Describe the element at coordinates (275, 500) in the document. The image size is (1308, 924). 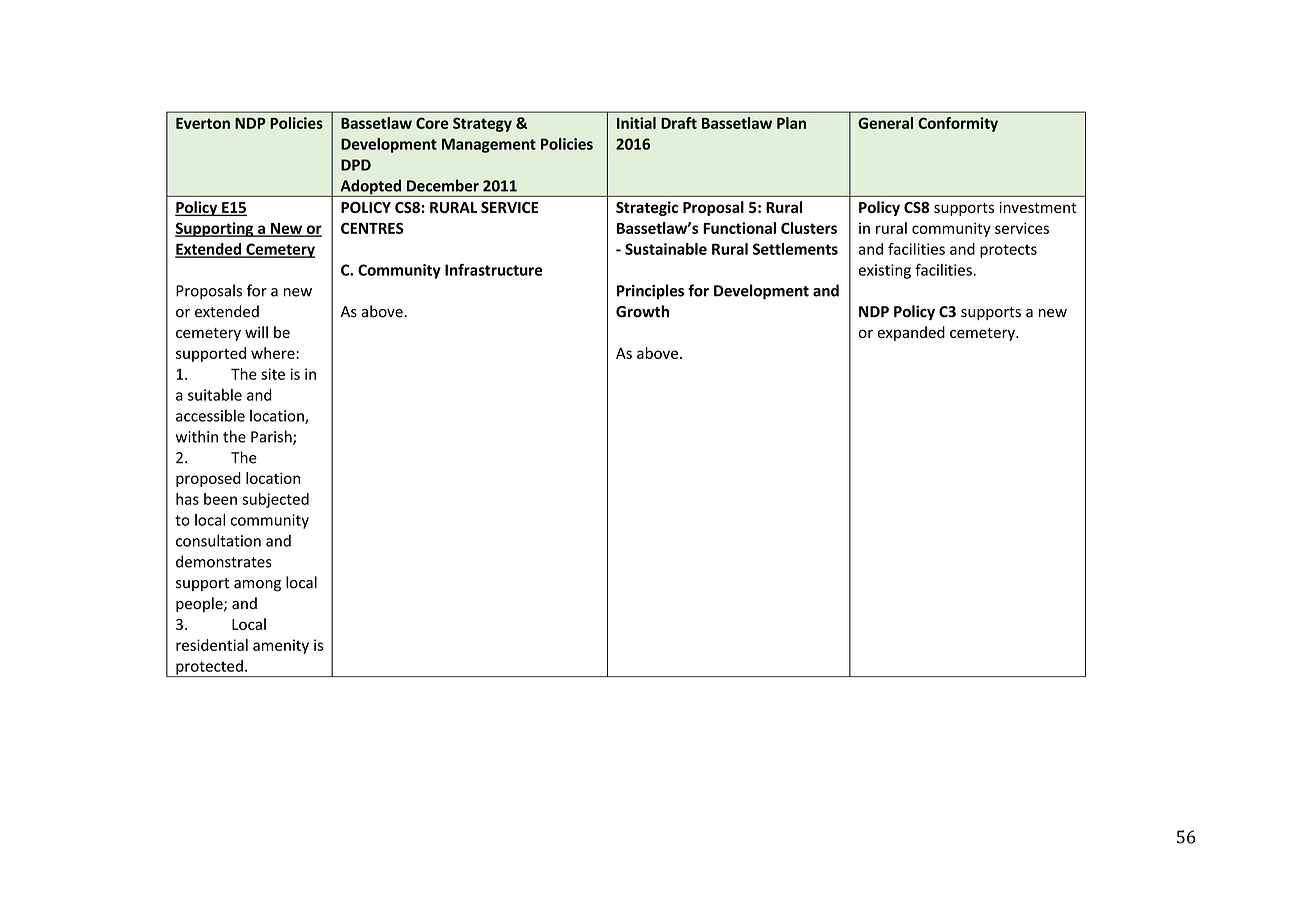
I see `subjected` at that location.
